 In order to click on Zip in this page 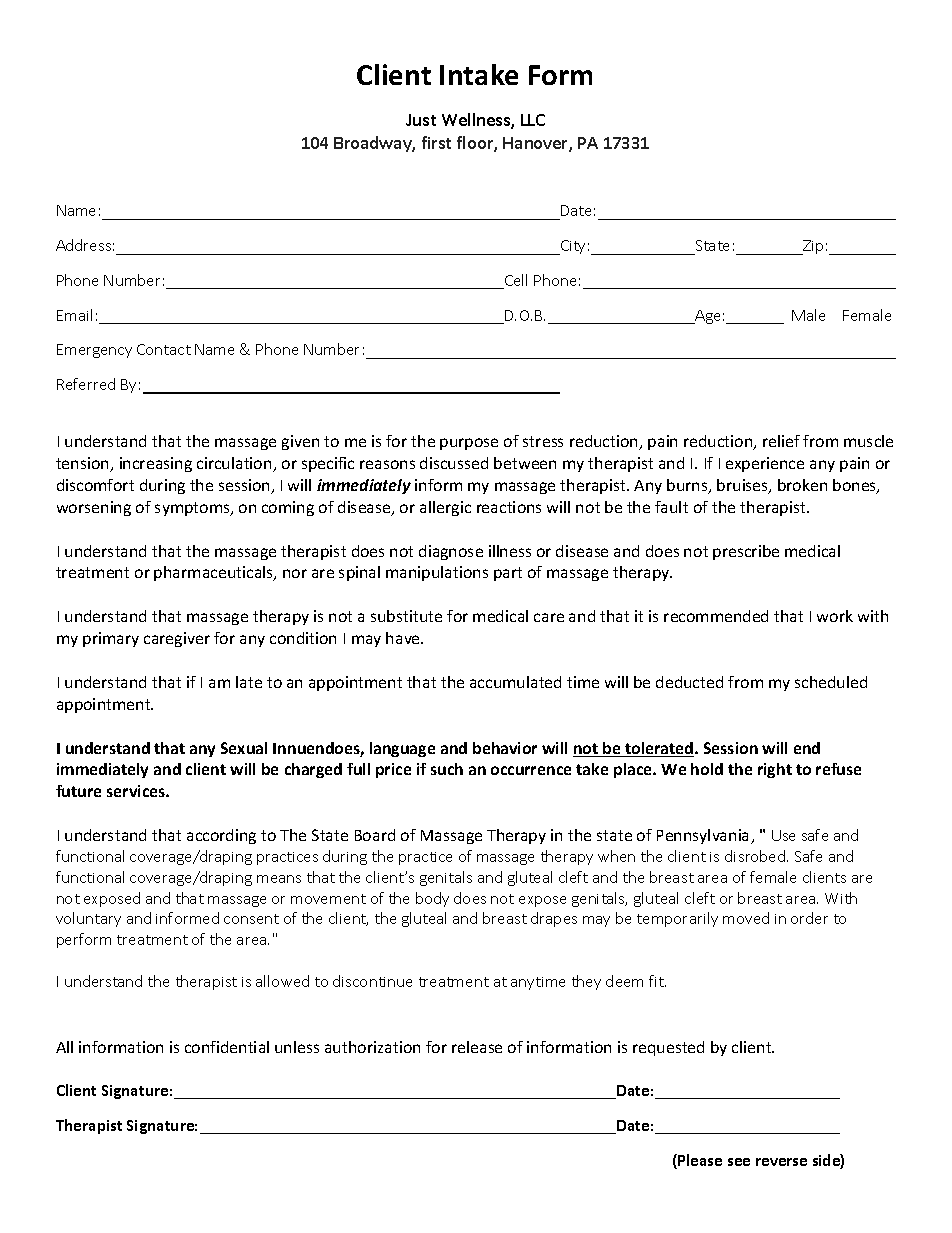, I will do `click(812, 247)`.
